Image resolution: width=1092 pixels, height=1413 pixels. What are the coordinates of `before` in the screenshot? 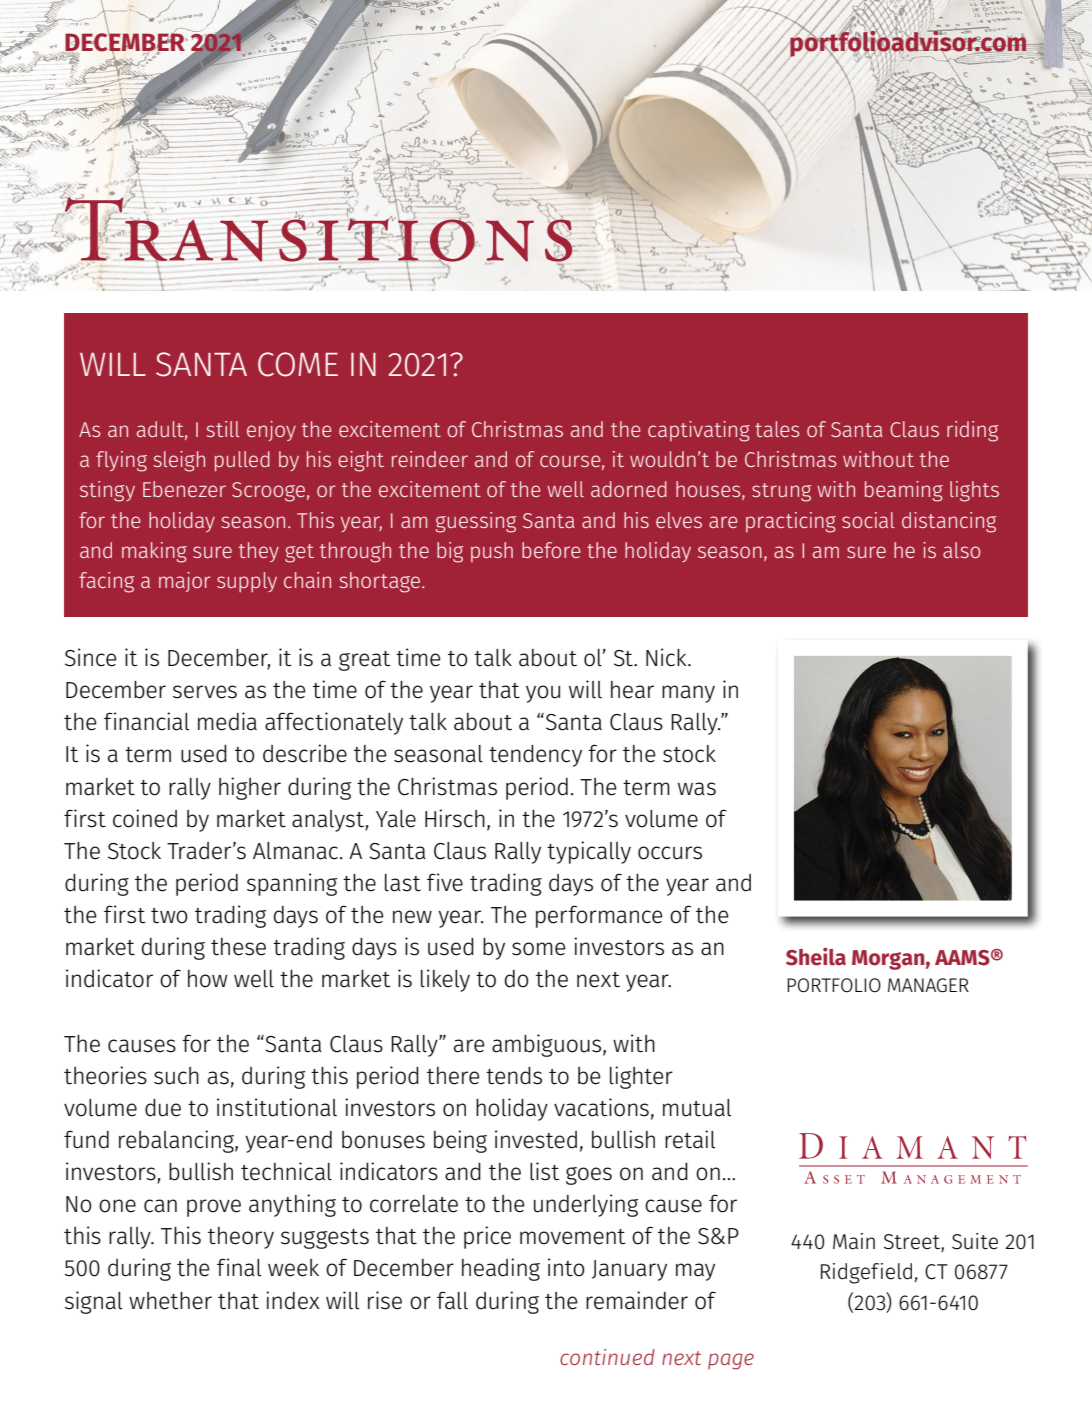 It's located at (551, 550).
